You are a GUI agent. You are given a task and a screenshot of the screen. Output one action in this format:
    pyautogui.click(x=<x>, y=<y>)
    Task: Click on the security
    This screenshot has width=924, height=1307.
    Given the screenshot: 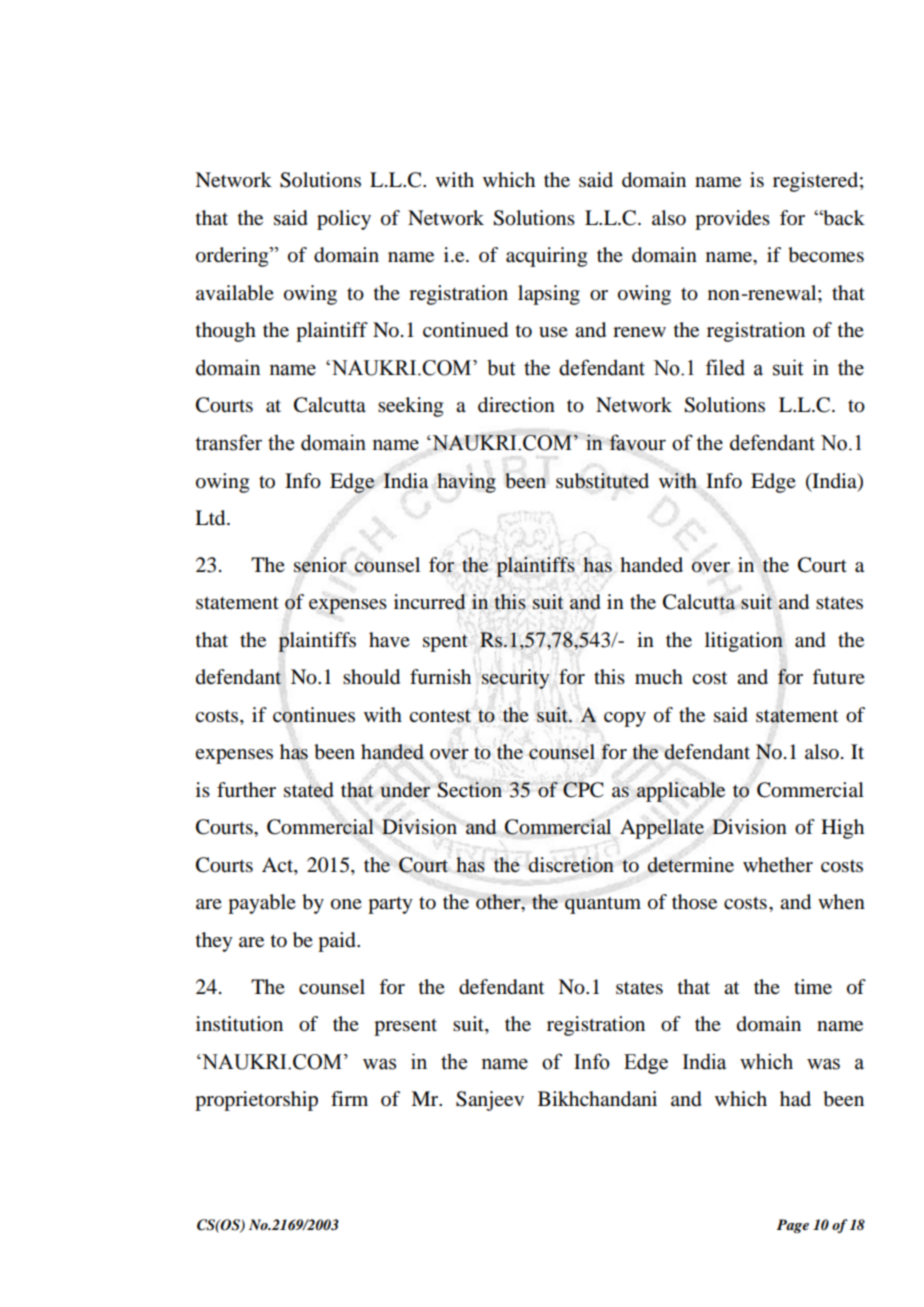 What is the action you would take?
    pyautogui.click(x=516, y=679)
